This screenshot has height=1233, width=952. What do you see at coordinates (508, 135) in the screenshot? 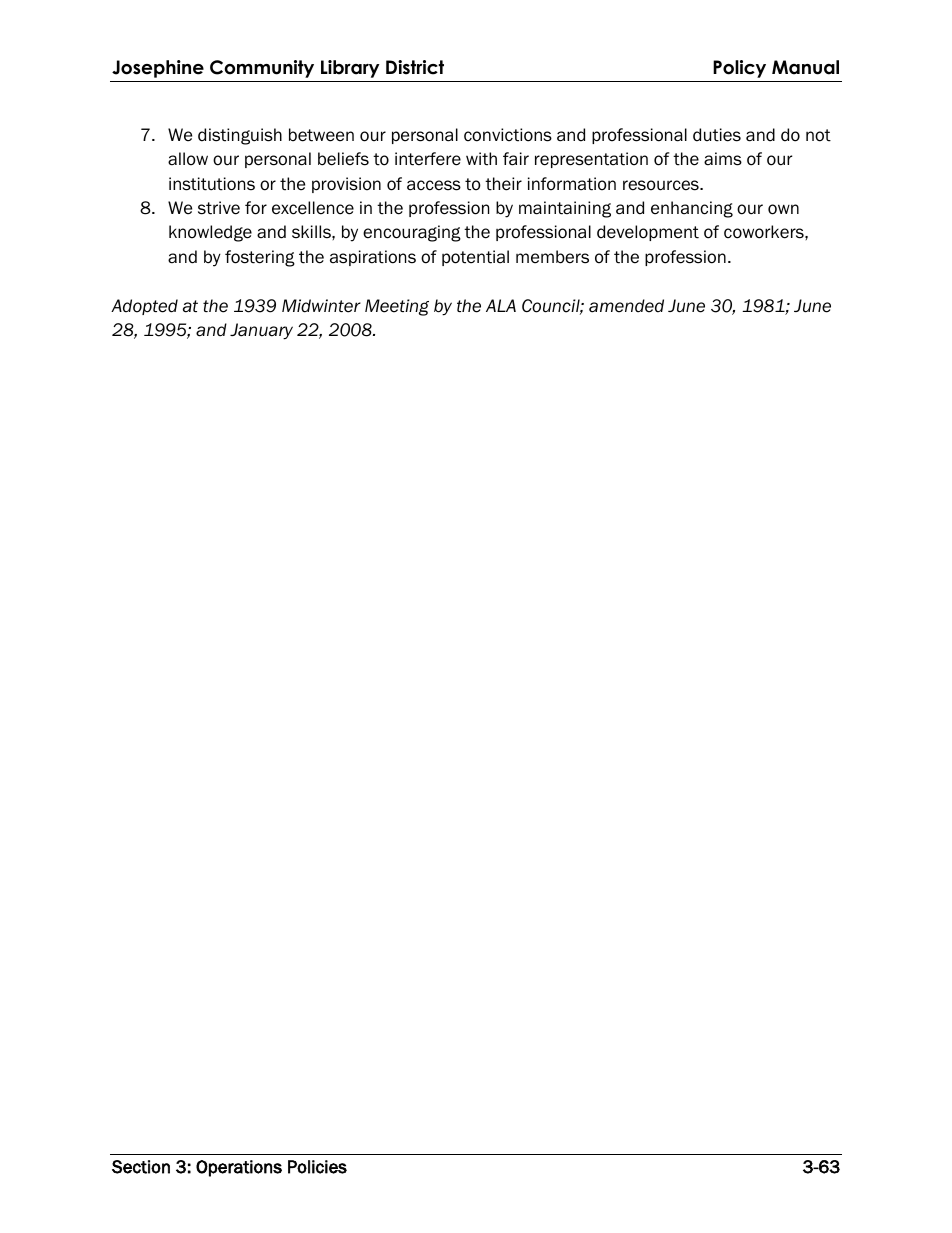
I see `convictions` at bounding box center [508, 135].
